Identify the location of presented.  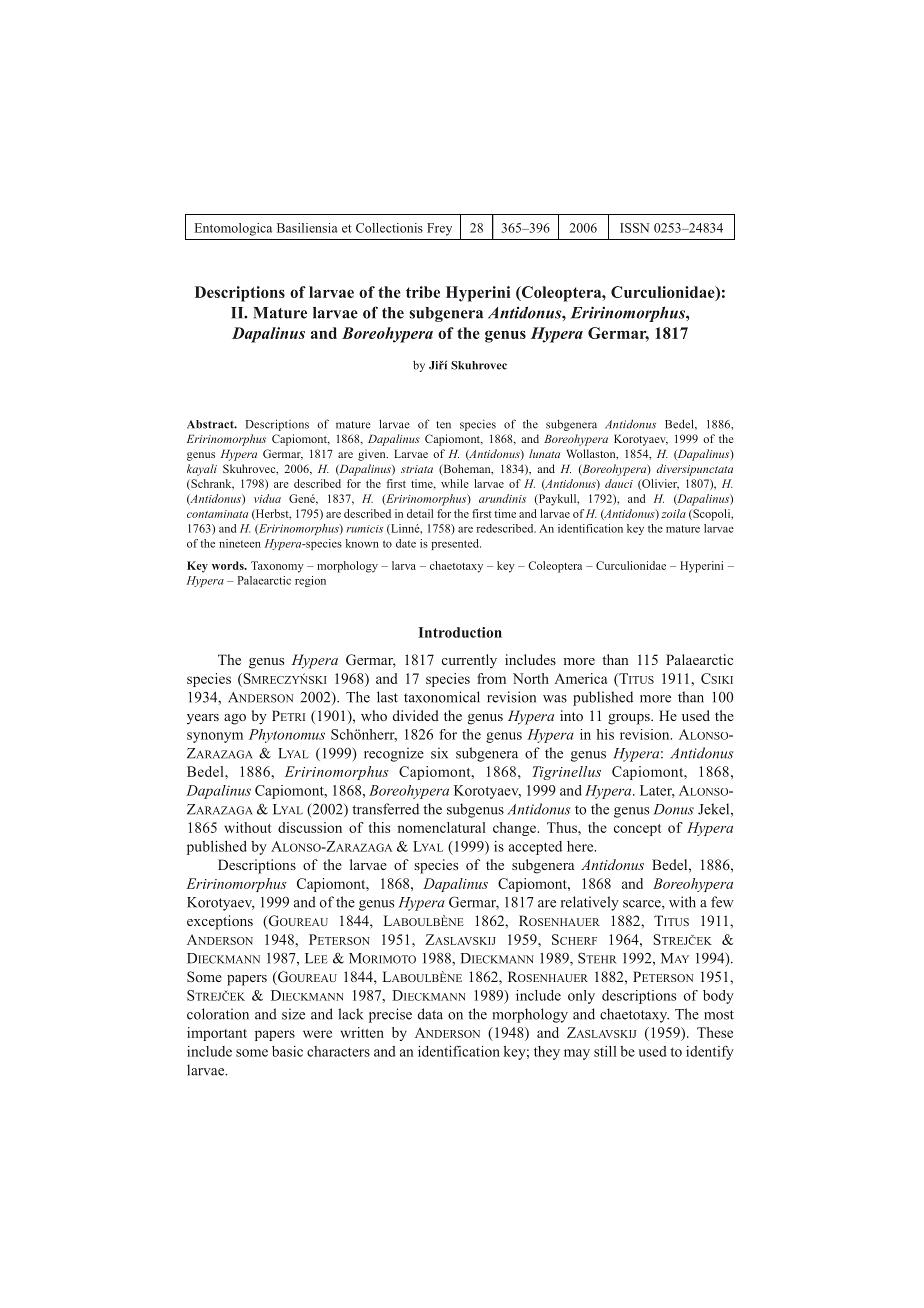
(456, 544).
